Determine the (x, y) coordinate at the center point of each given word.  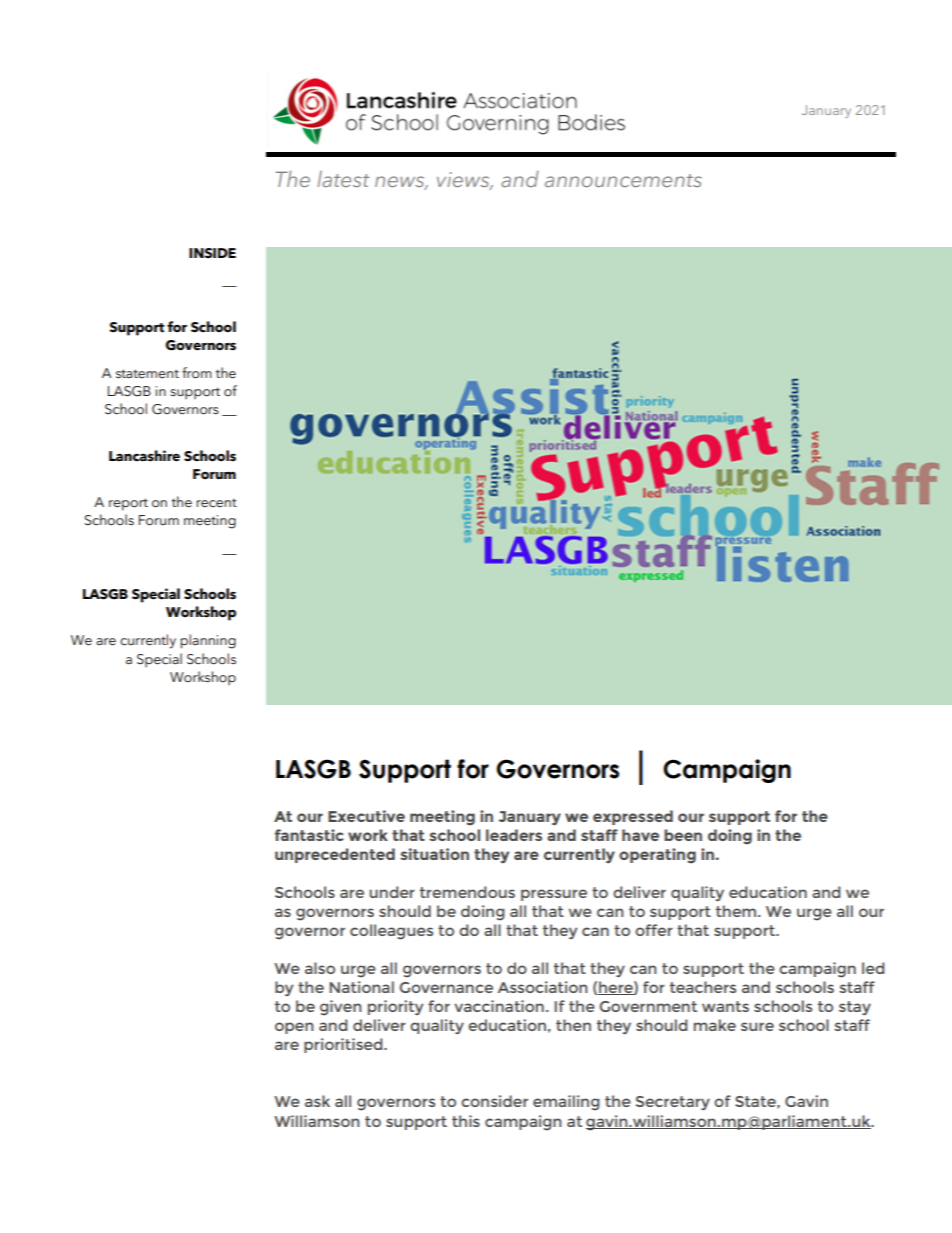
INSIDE (212, 253)
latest (343, 179)
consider (494, 1101)
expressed (633, 817)
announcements (623, 180)
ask (317, 1101)
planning (208, 641)
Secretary (673, 1103)
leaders (514, 835)
